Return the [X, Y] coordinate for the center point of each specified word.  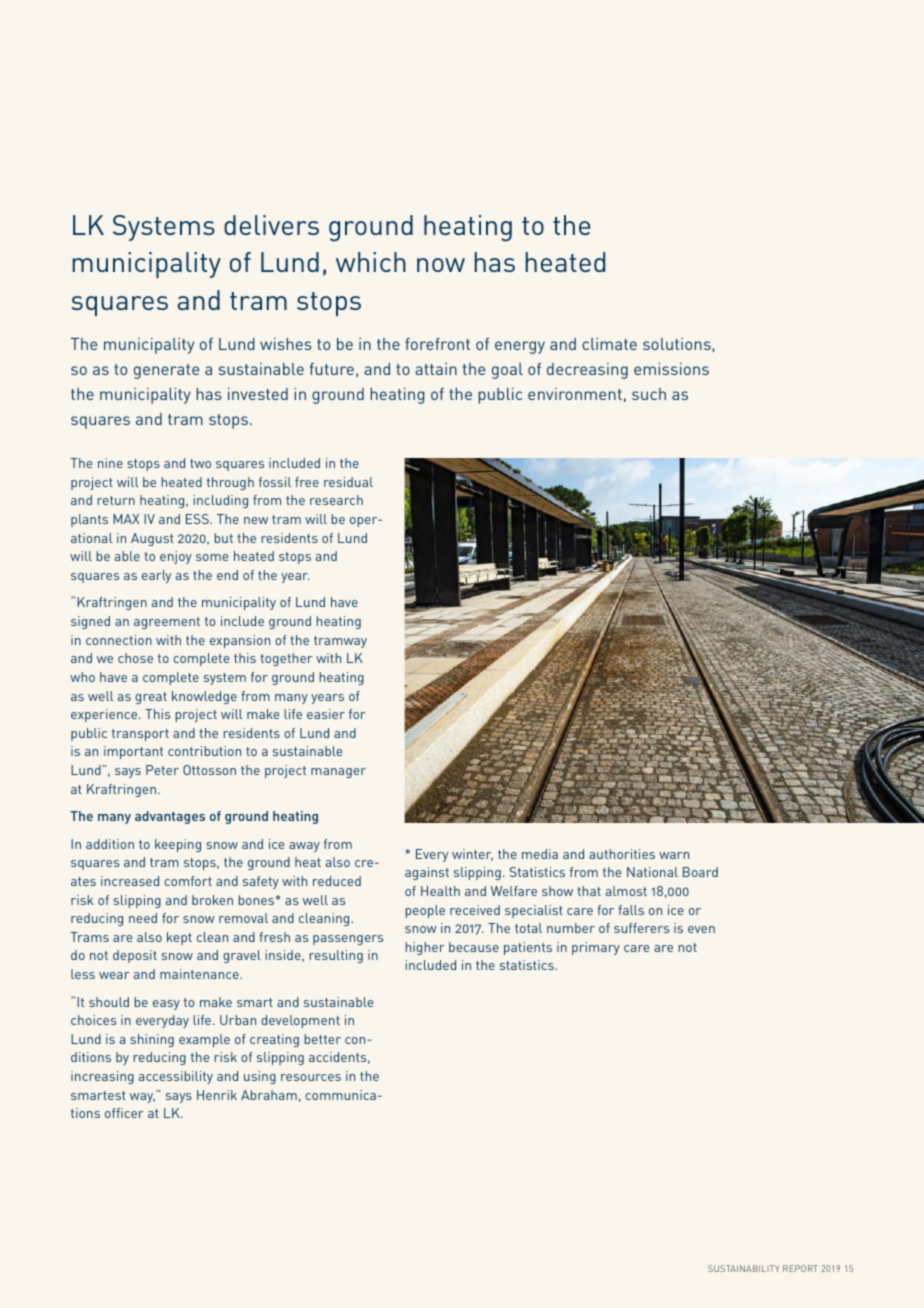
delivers [271, 225]
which [371, 262]
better [323, 1039]
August [152, 539]
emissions [671, 369]
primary [596, 948]
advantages [170, 817]
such [649, 394]
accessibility [176, 1077]
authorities [622, 854]
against [427, 873]
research [336, 500]
